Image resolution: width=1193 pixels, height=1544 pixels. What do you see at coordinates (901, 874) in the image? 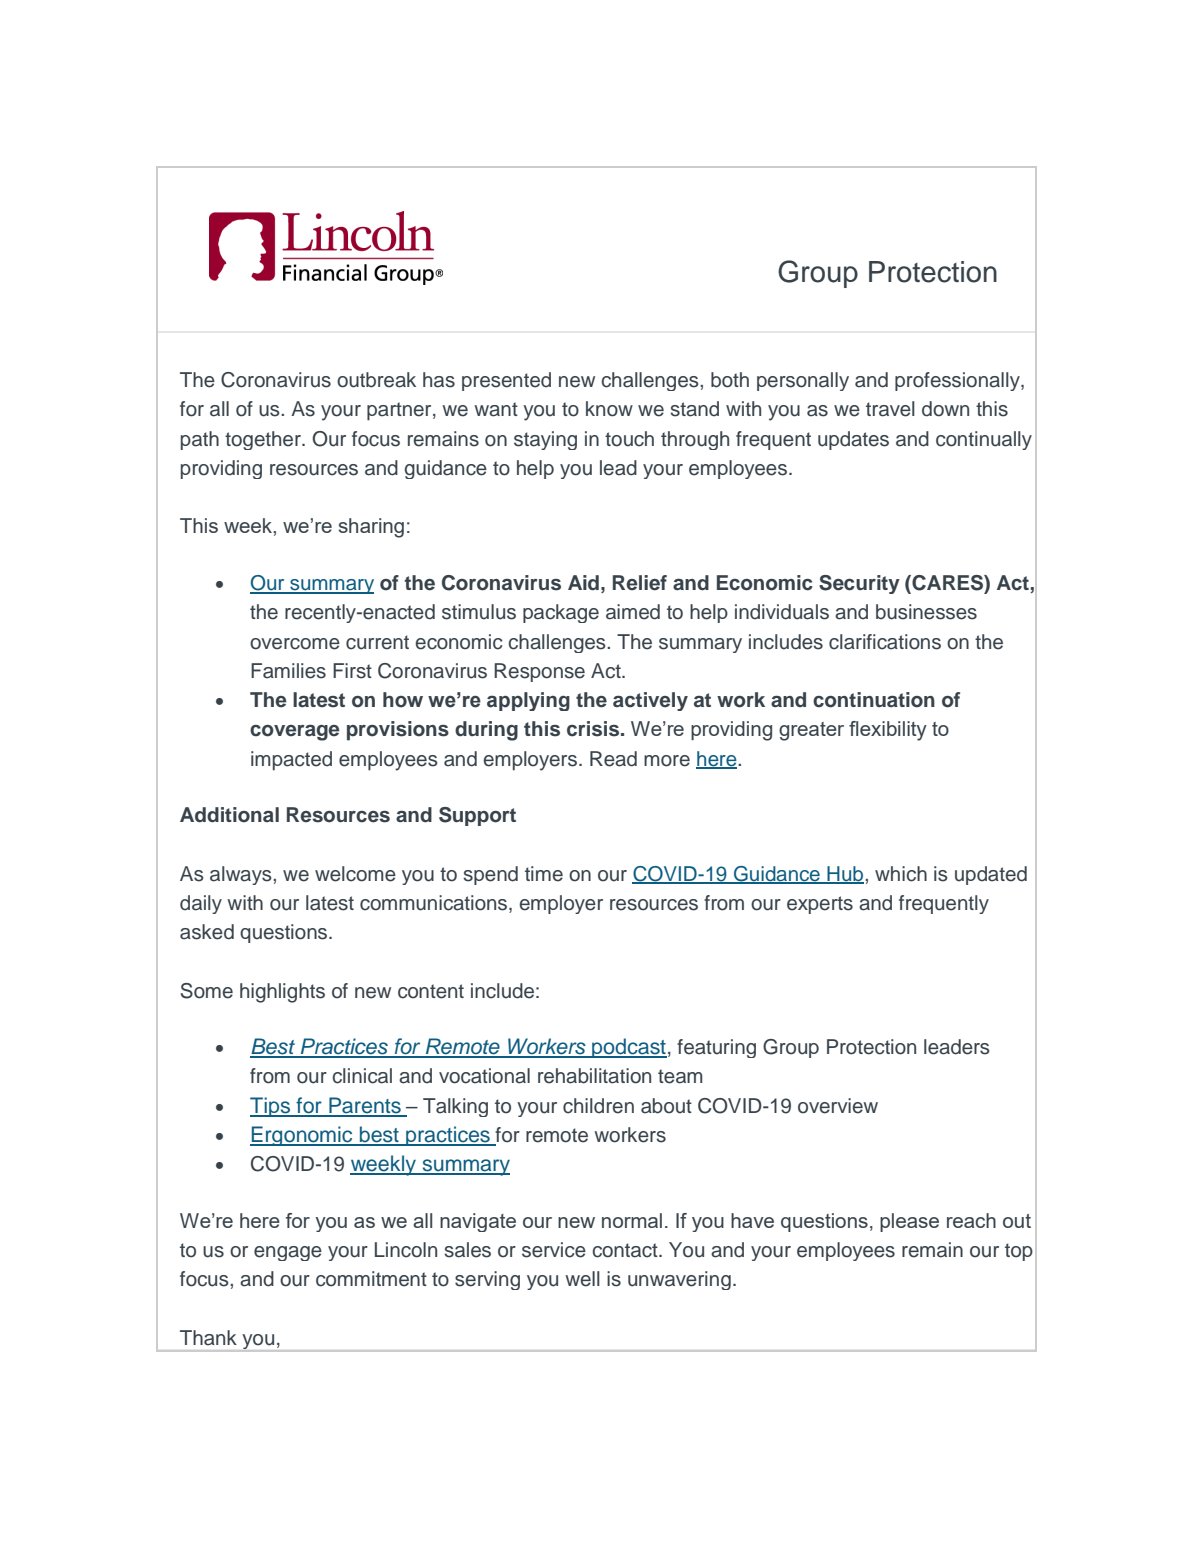
I see `which` at bounding box center [901, 874].
